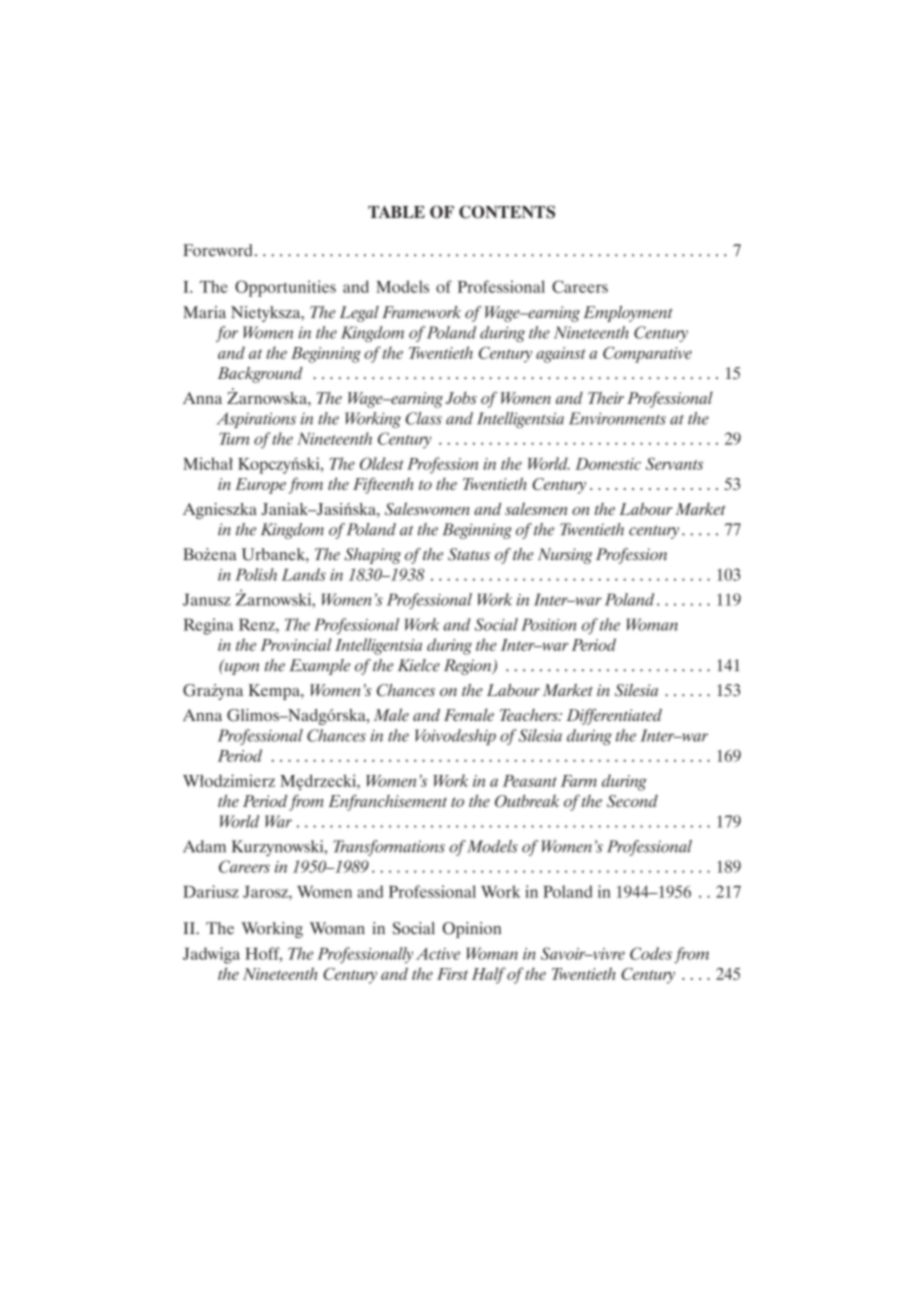 This screenshot has height=1307, width=924. What do you see at coordinates (530, 715) in the screenshot?
I see `Teachers` at bounding box center [530, 715].
